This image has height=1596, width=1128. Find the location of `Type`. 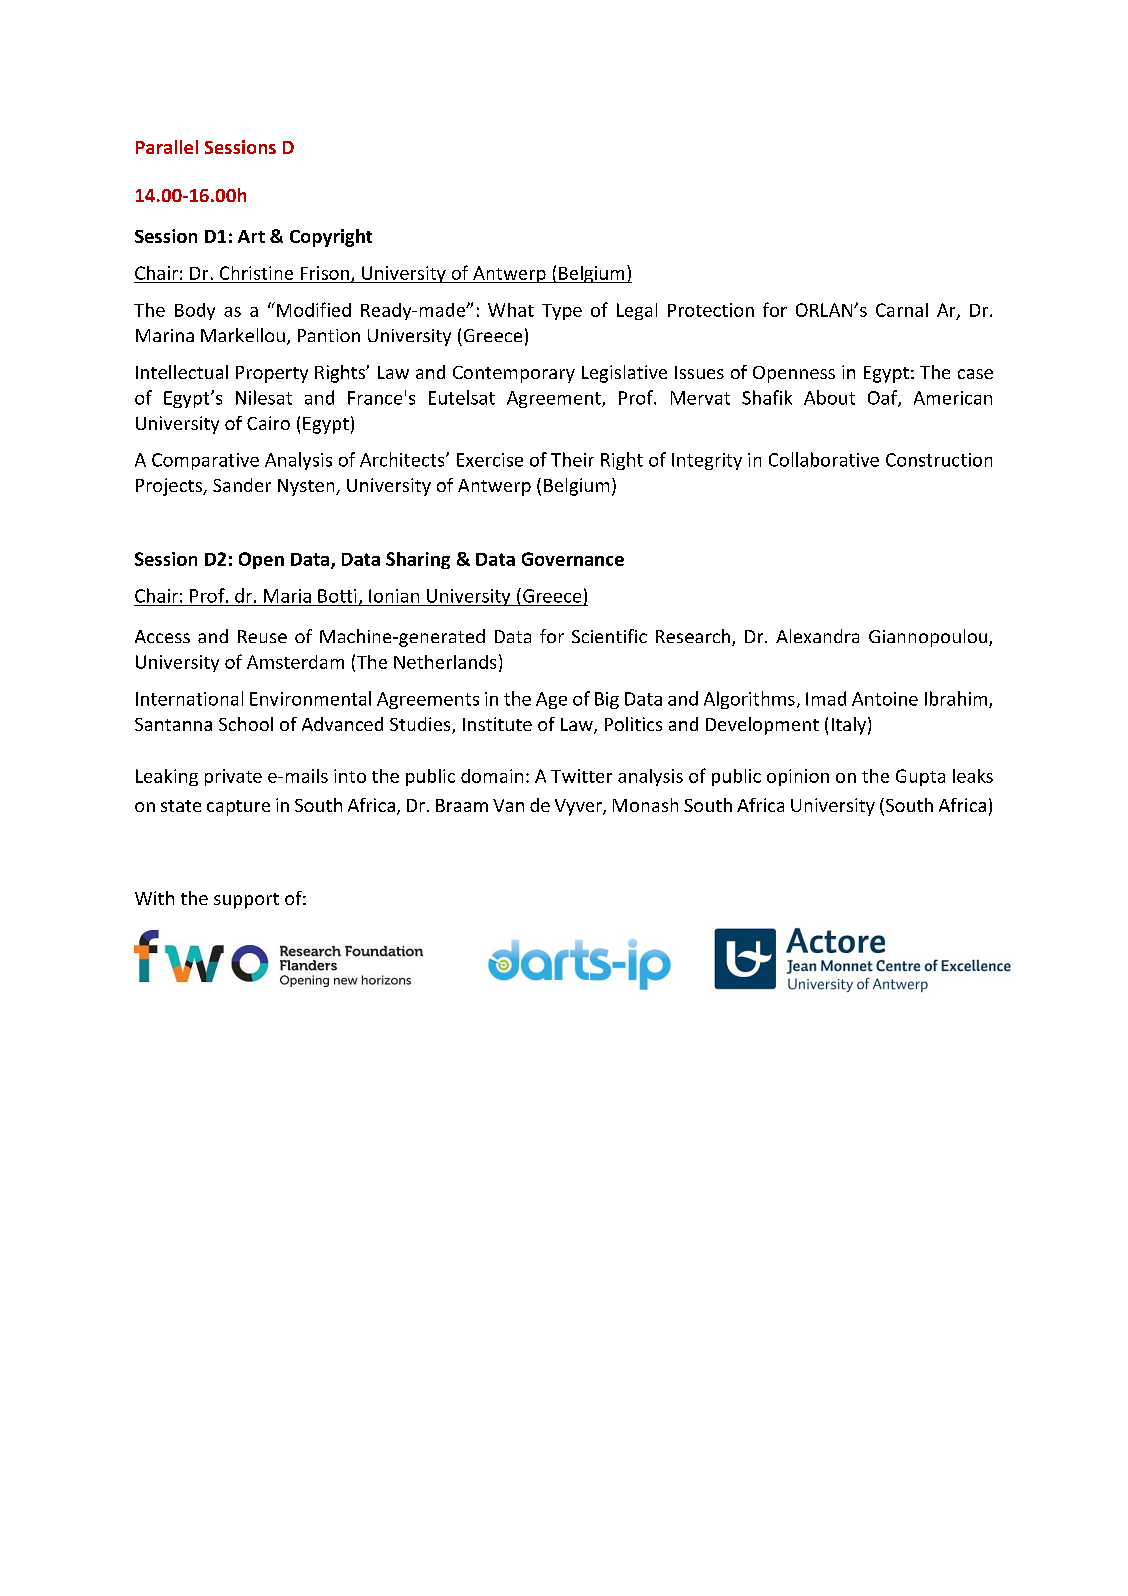

Type is located at coordinates (562, 312).
